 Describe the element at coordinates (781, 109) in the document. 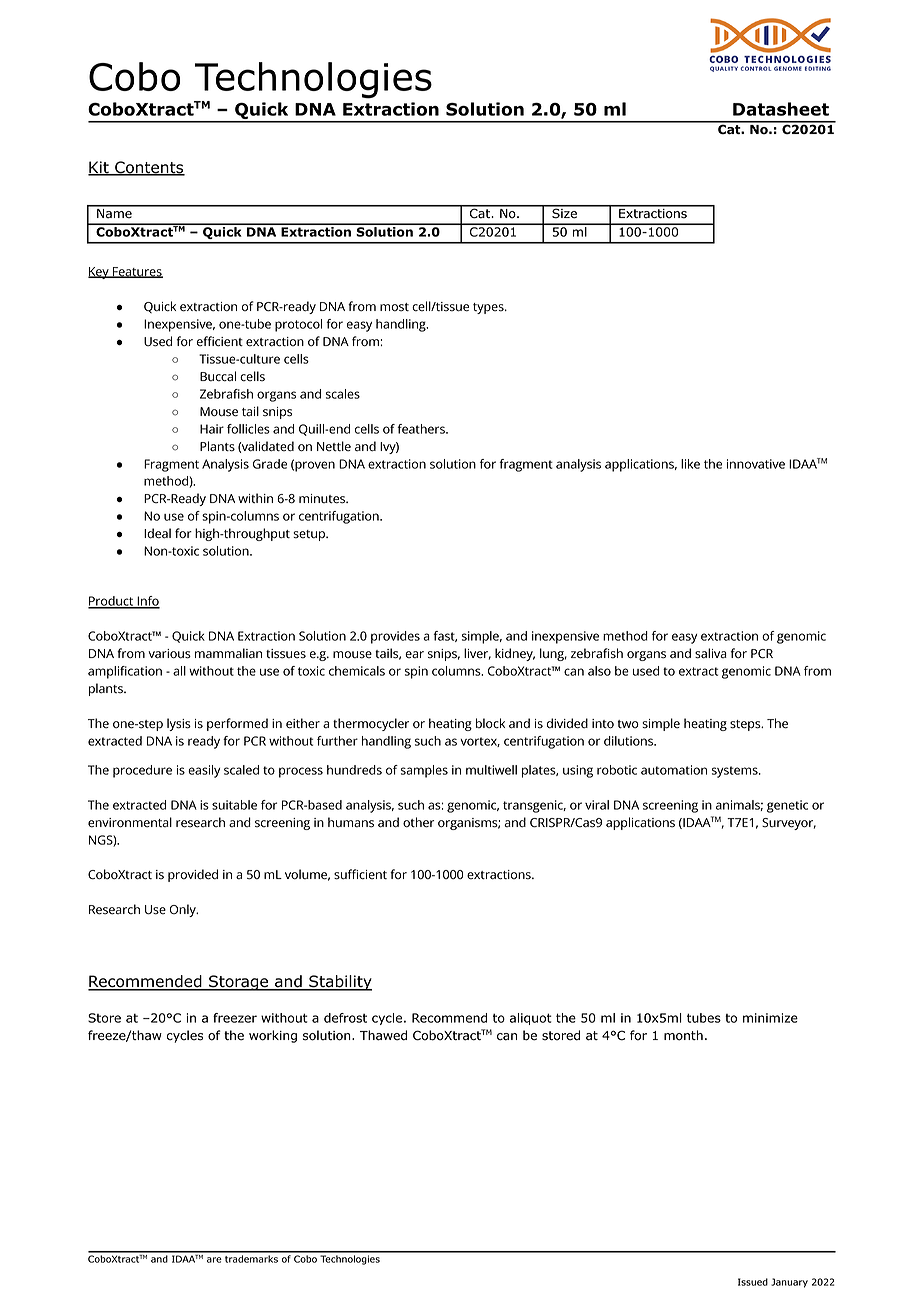

I see `Datasheet` at that location.
